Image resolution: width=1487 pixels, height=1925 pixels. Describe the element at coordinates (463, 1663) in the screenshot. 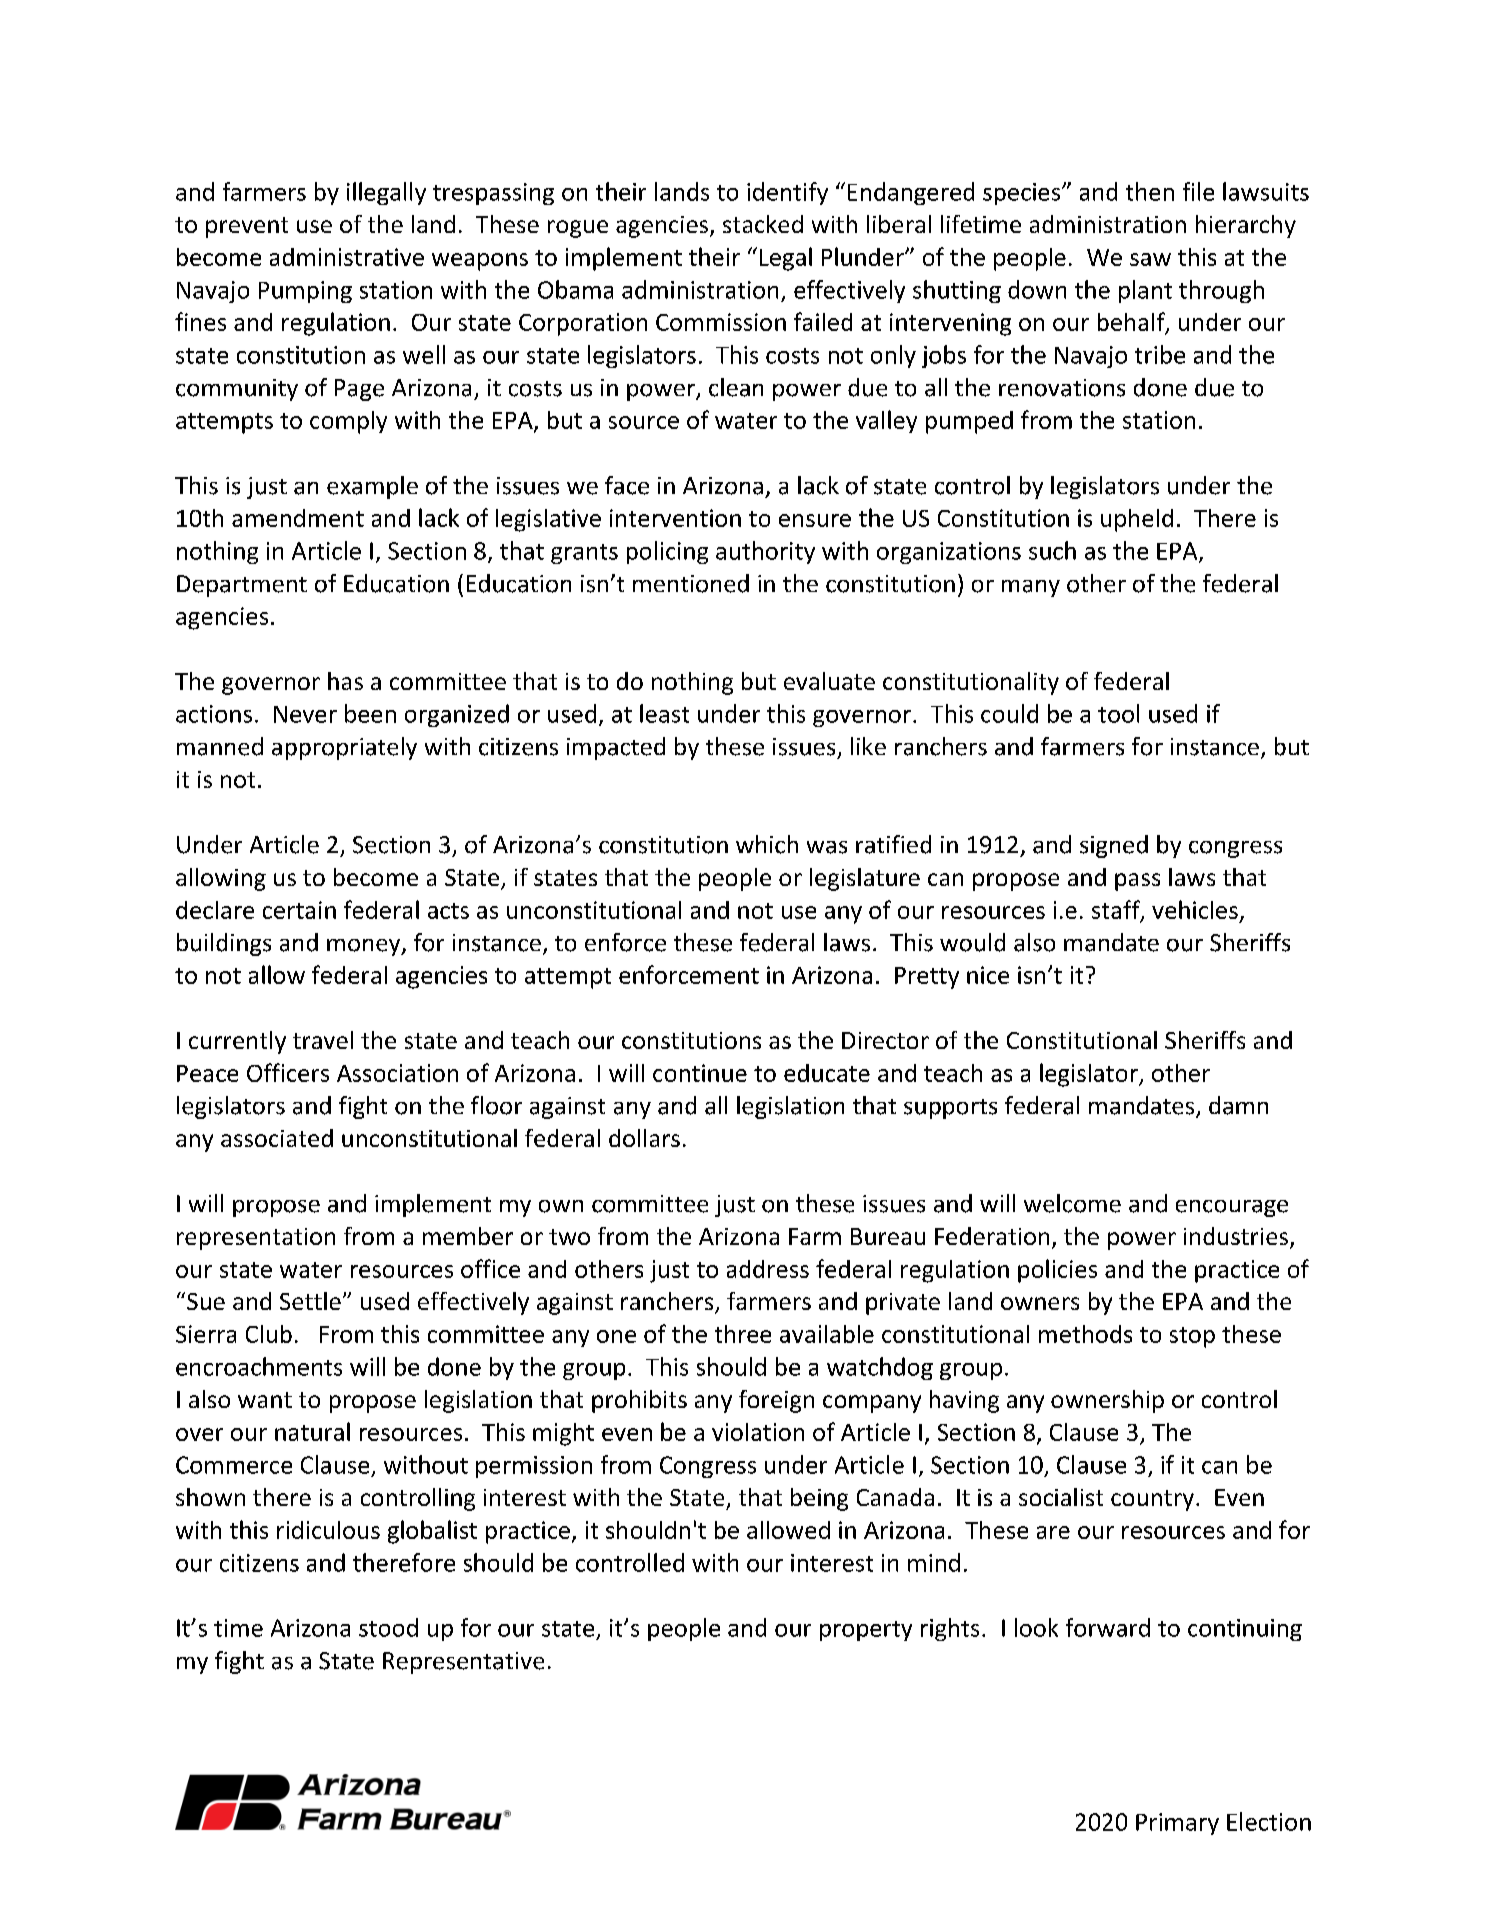

I see `Representative` at that location.
